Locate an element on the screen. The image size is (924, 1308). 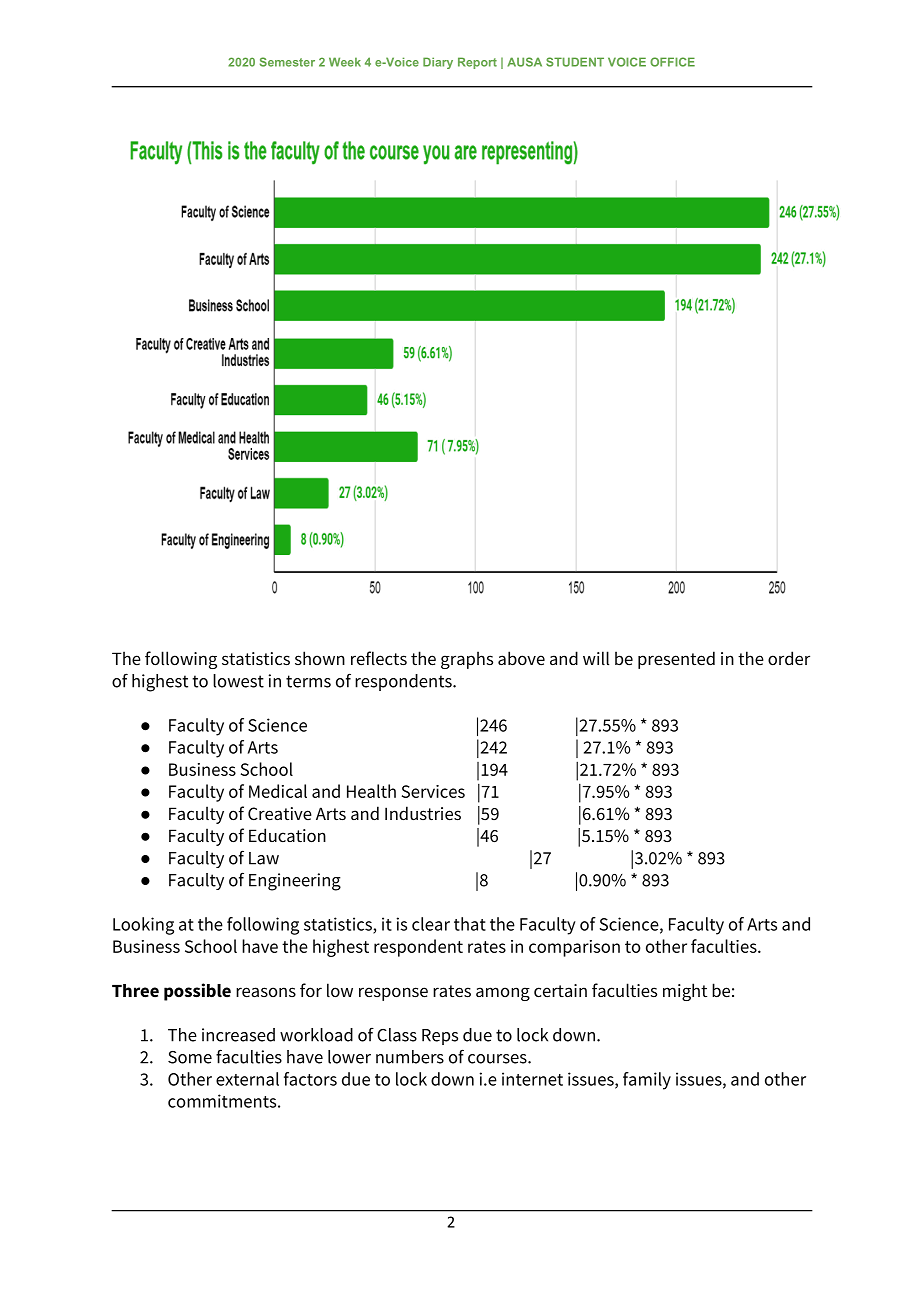
Some is located at coordinates (190, 1057).
